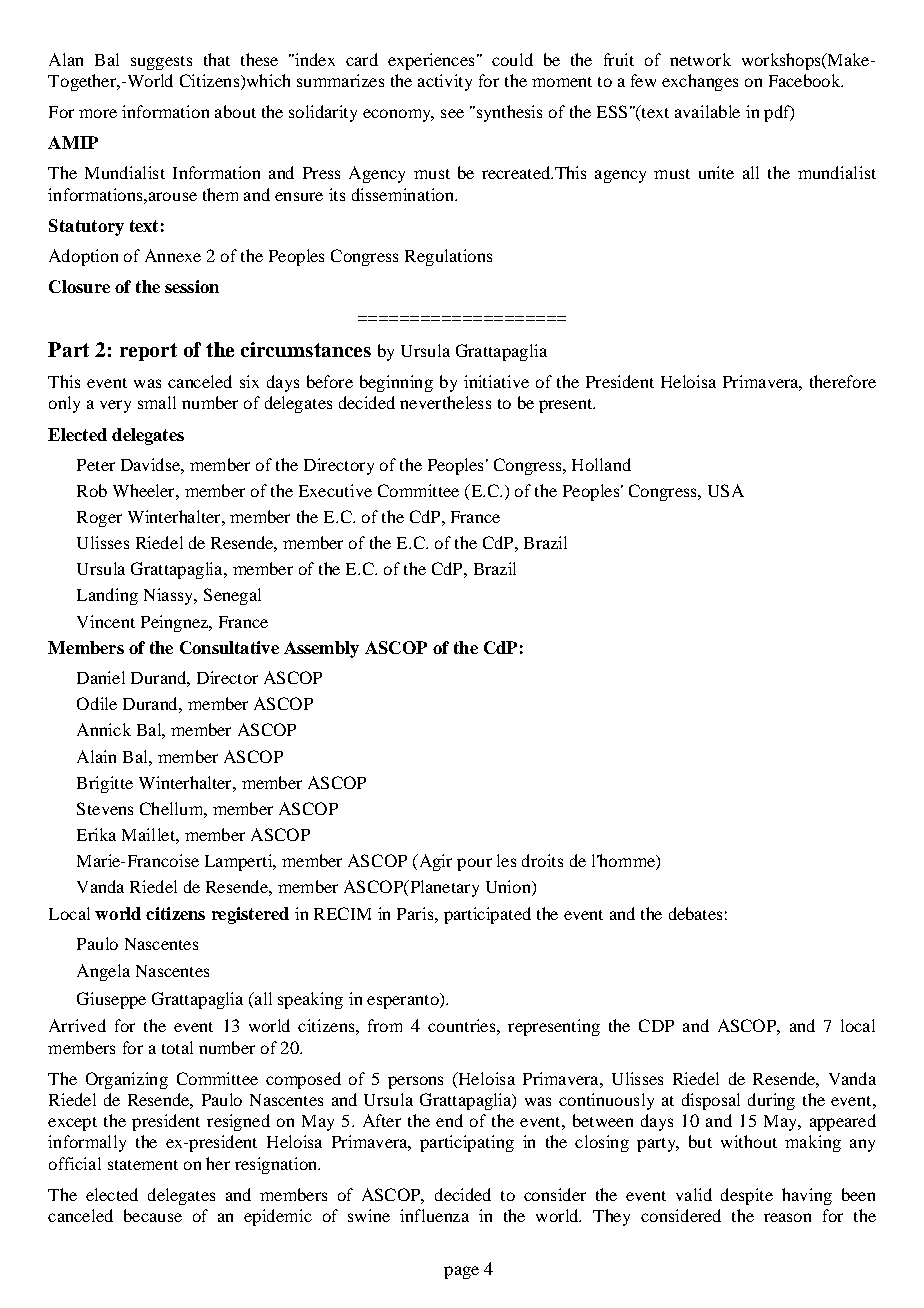  What do you see at coordinates (445, 82) in the screenshot?
I see `activity` at bounding box center [445, 82].
